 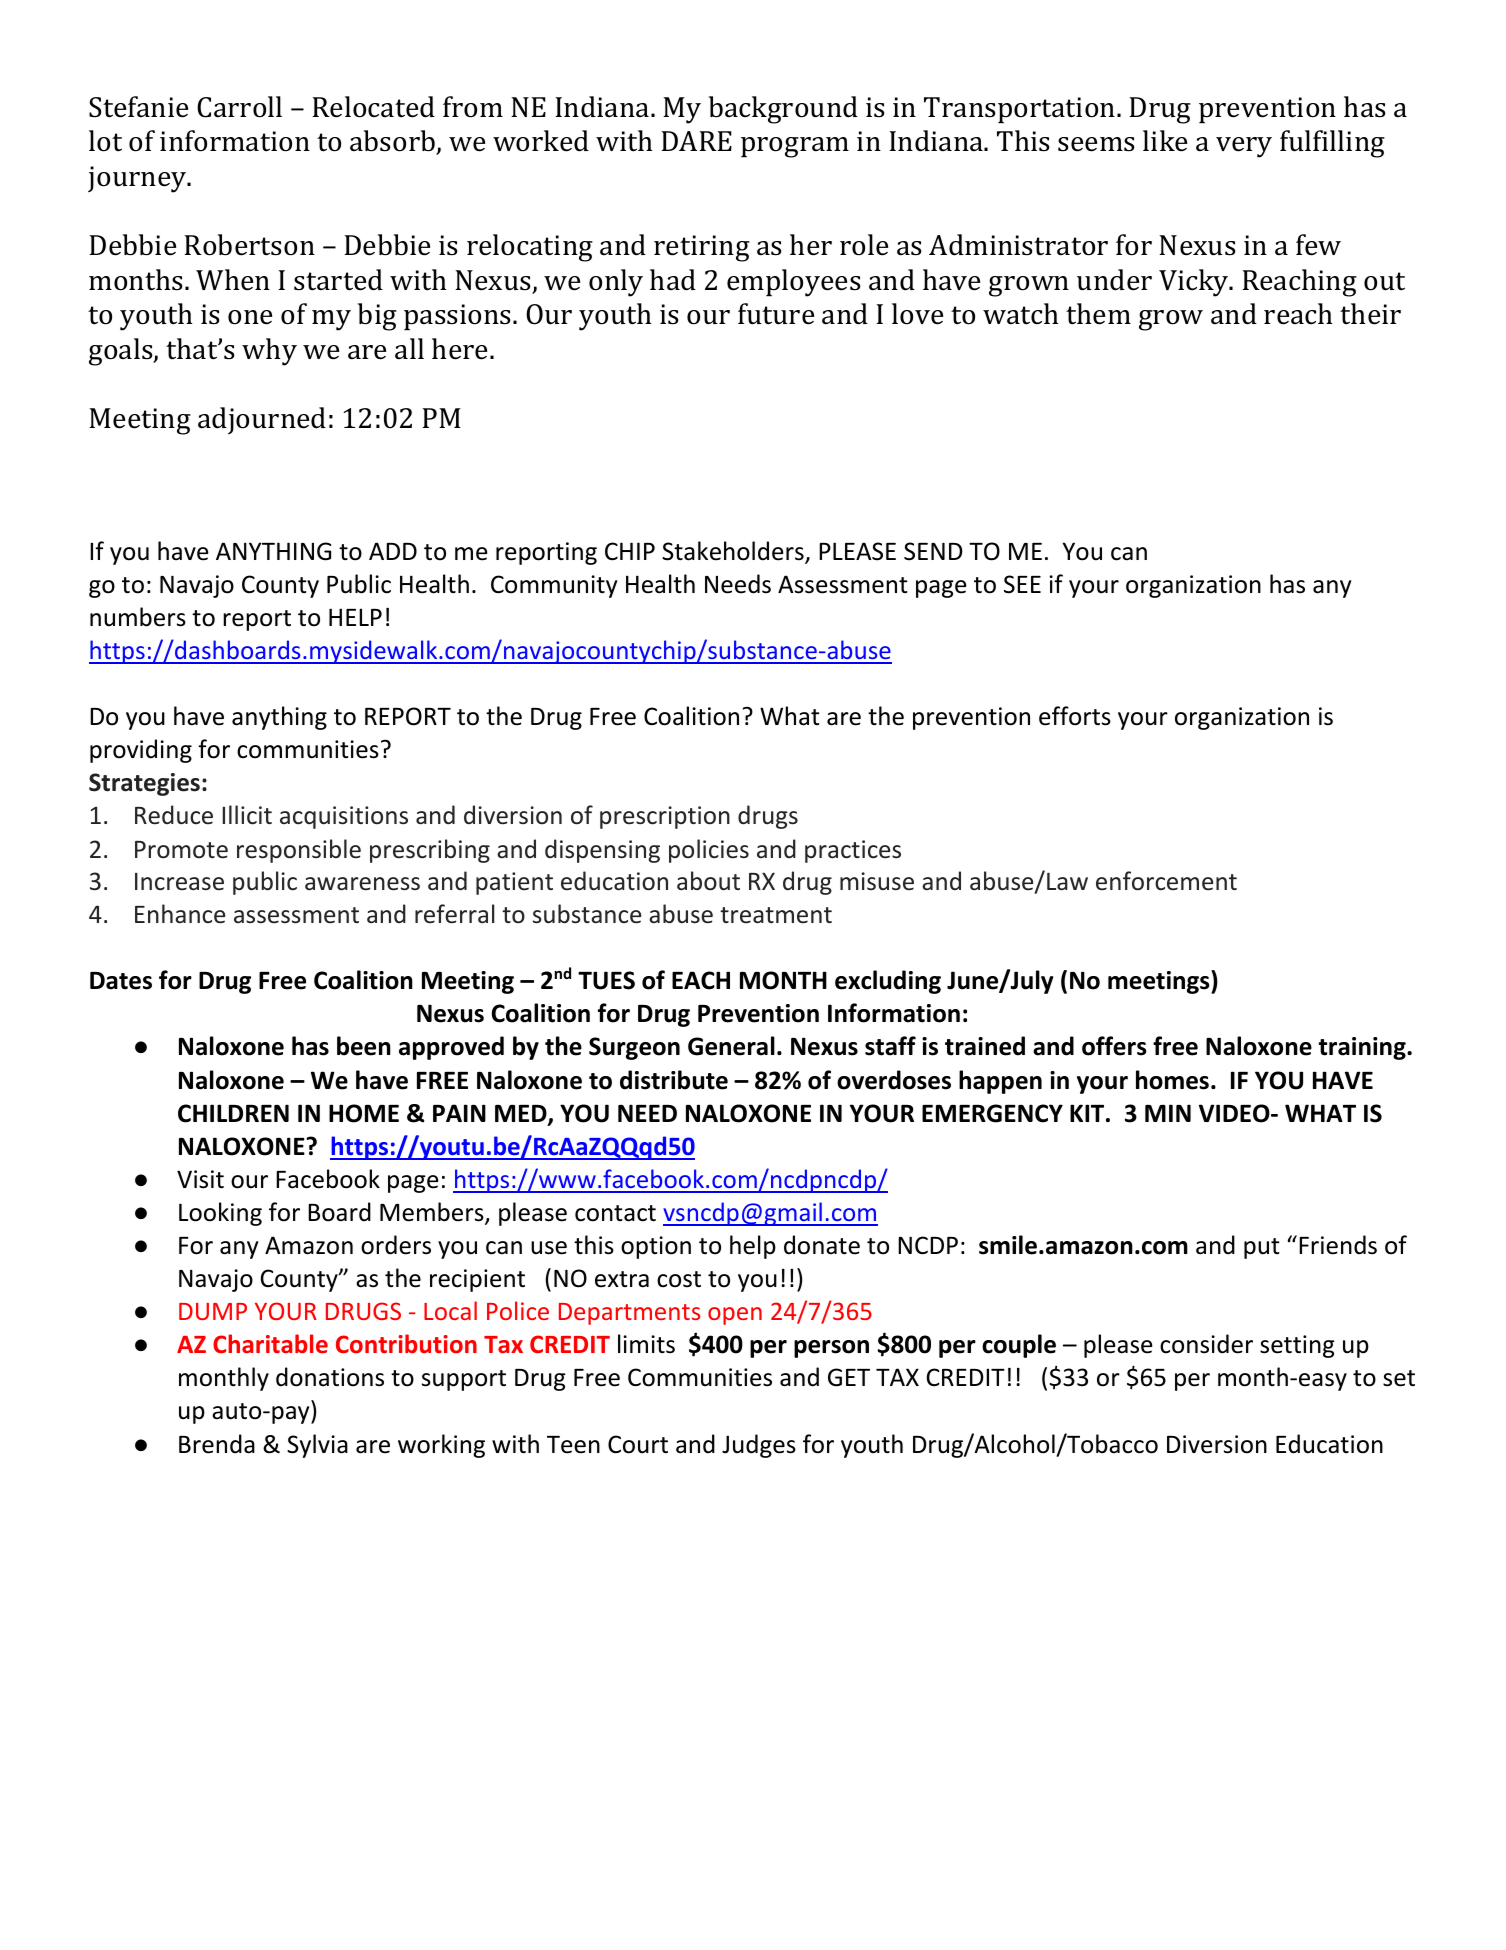 I want to click on very, so click(x=1244, y=147).
